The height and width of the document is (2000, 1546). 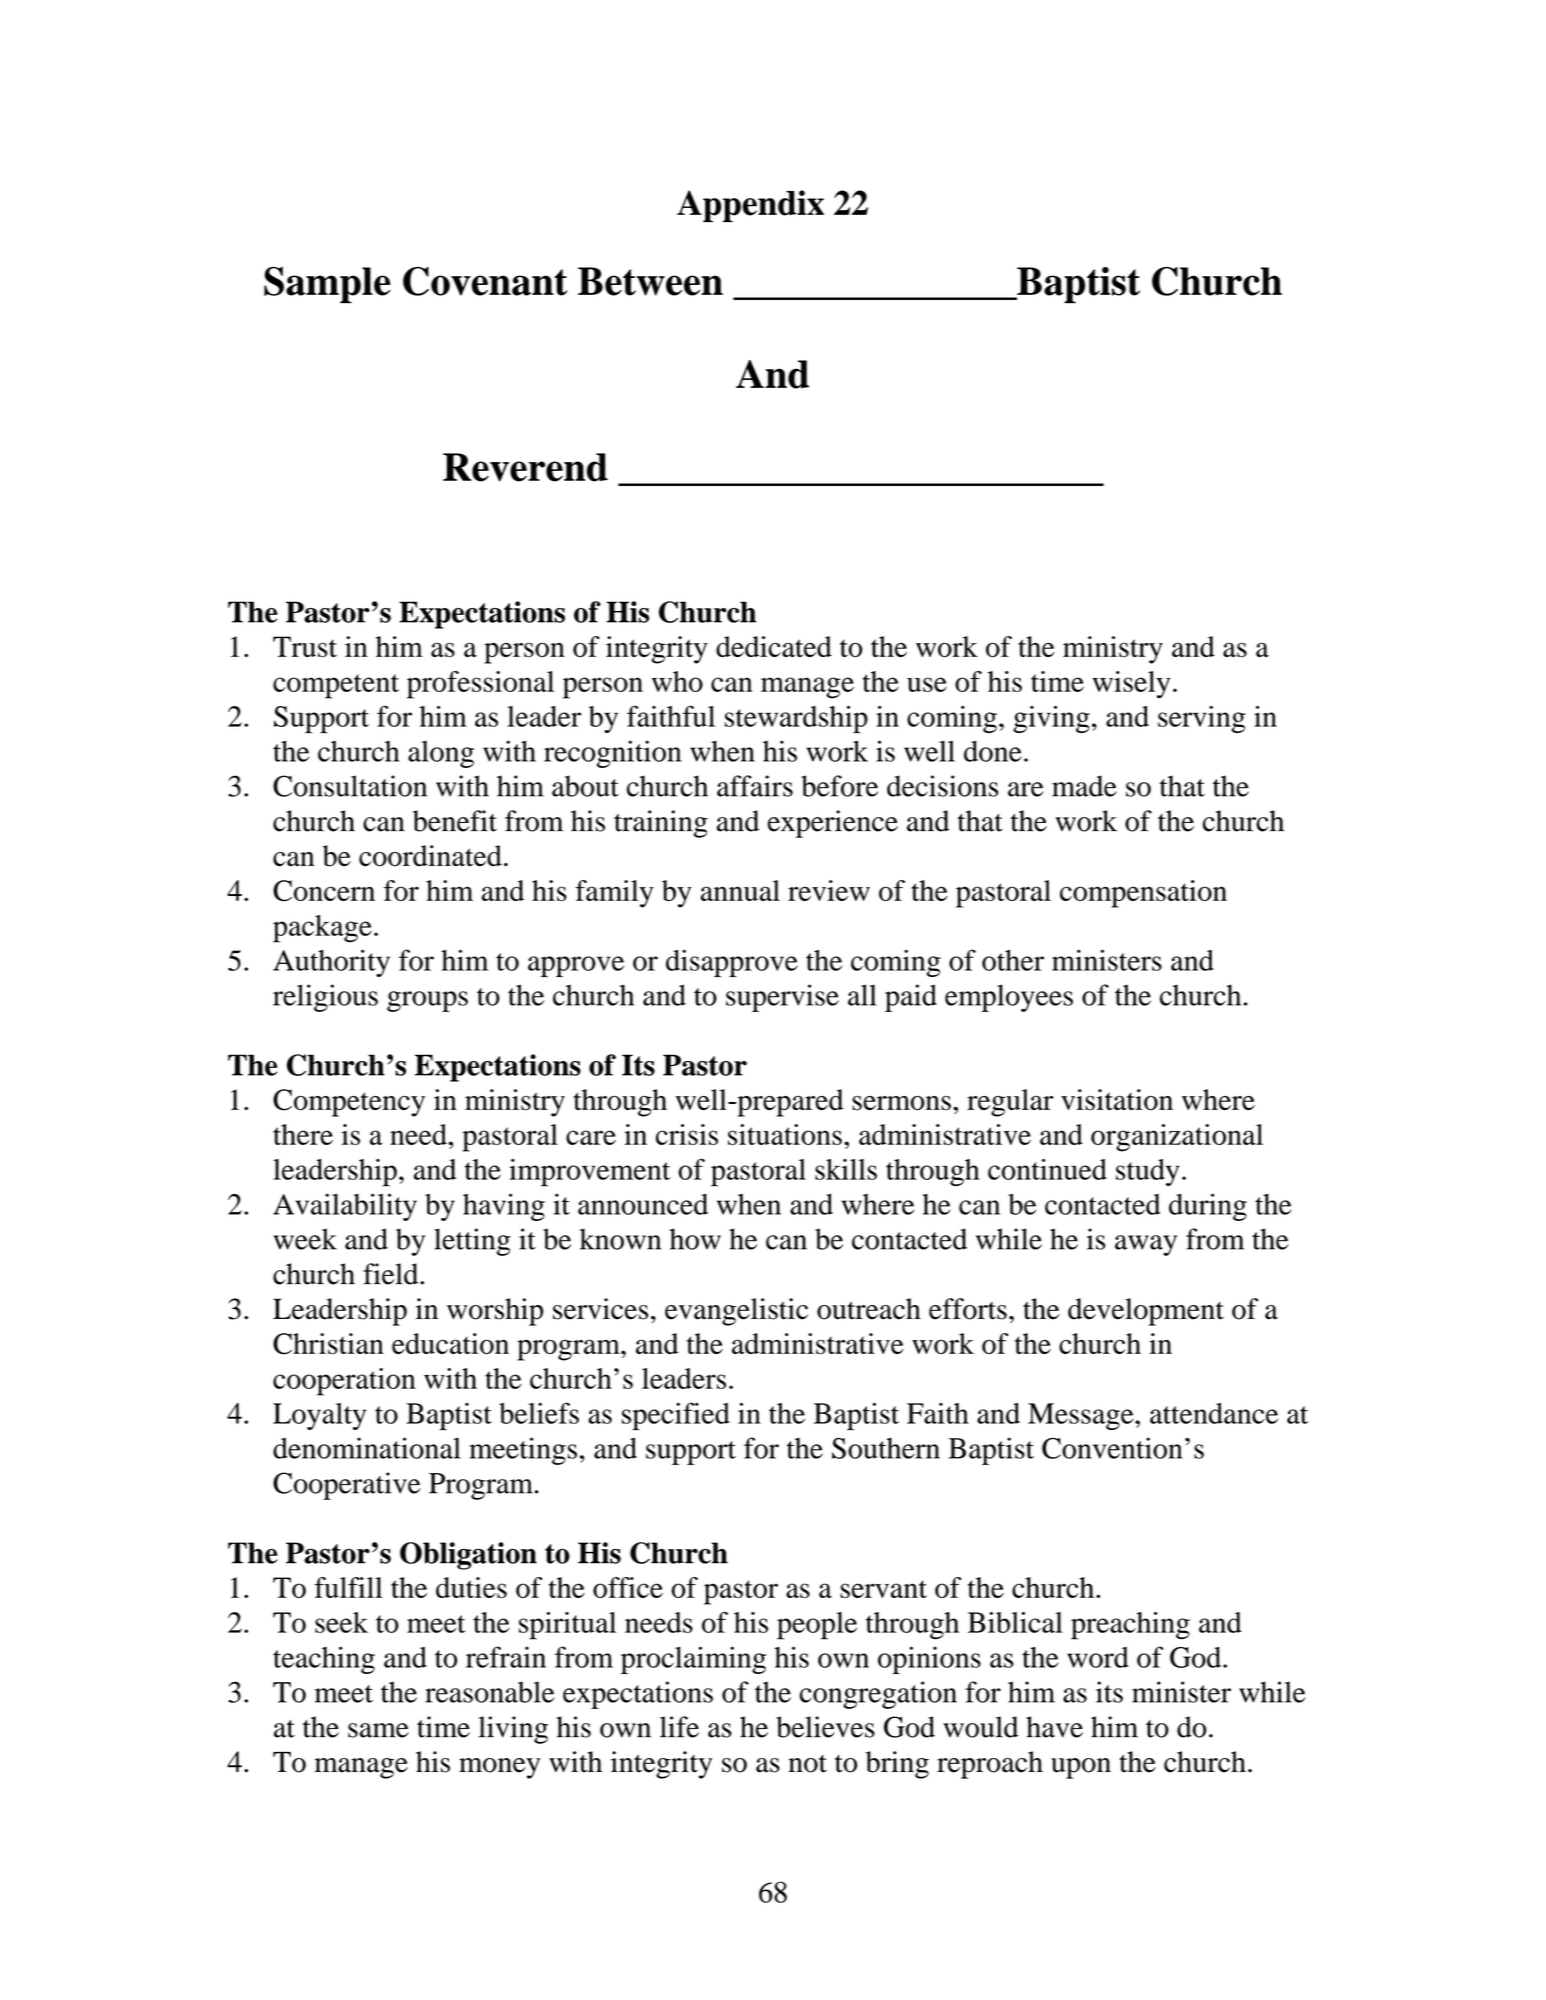 What do you see at coordinates (378, 1730) in the document?
I see `same` at bounding box center [378, 1730].
